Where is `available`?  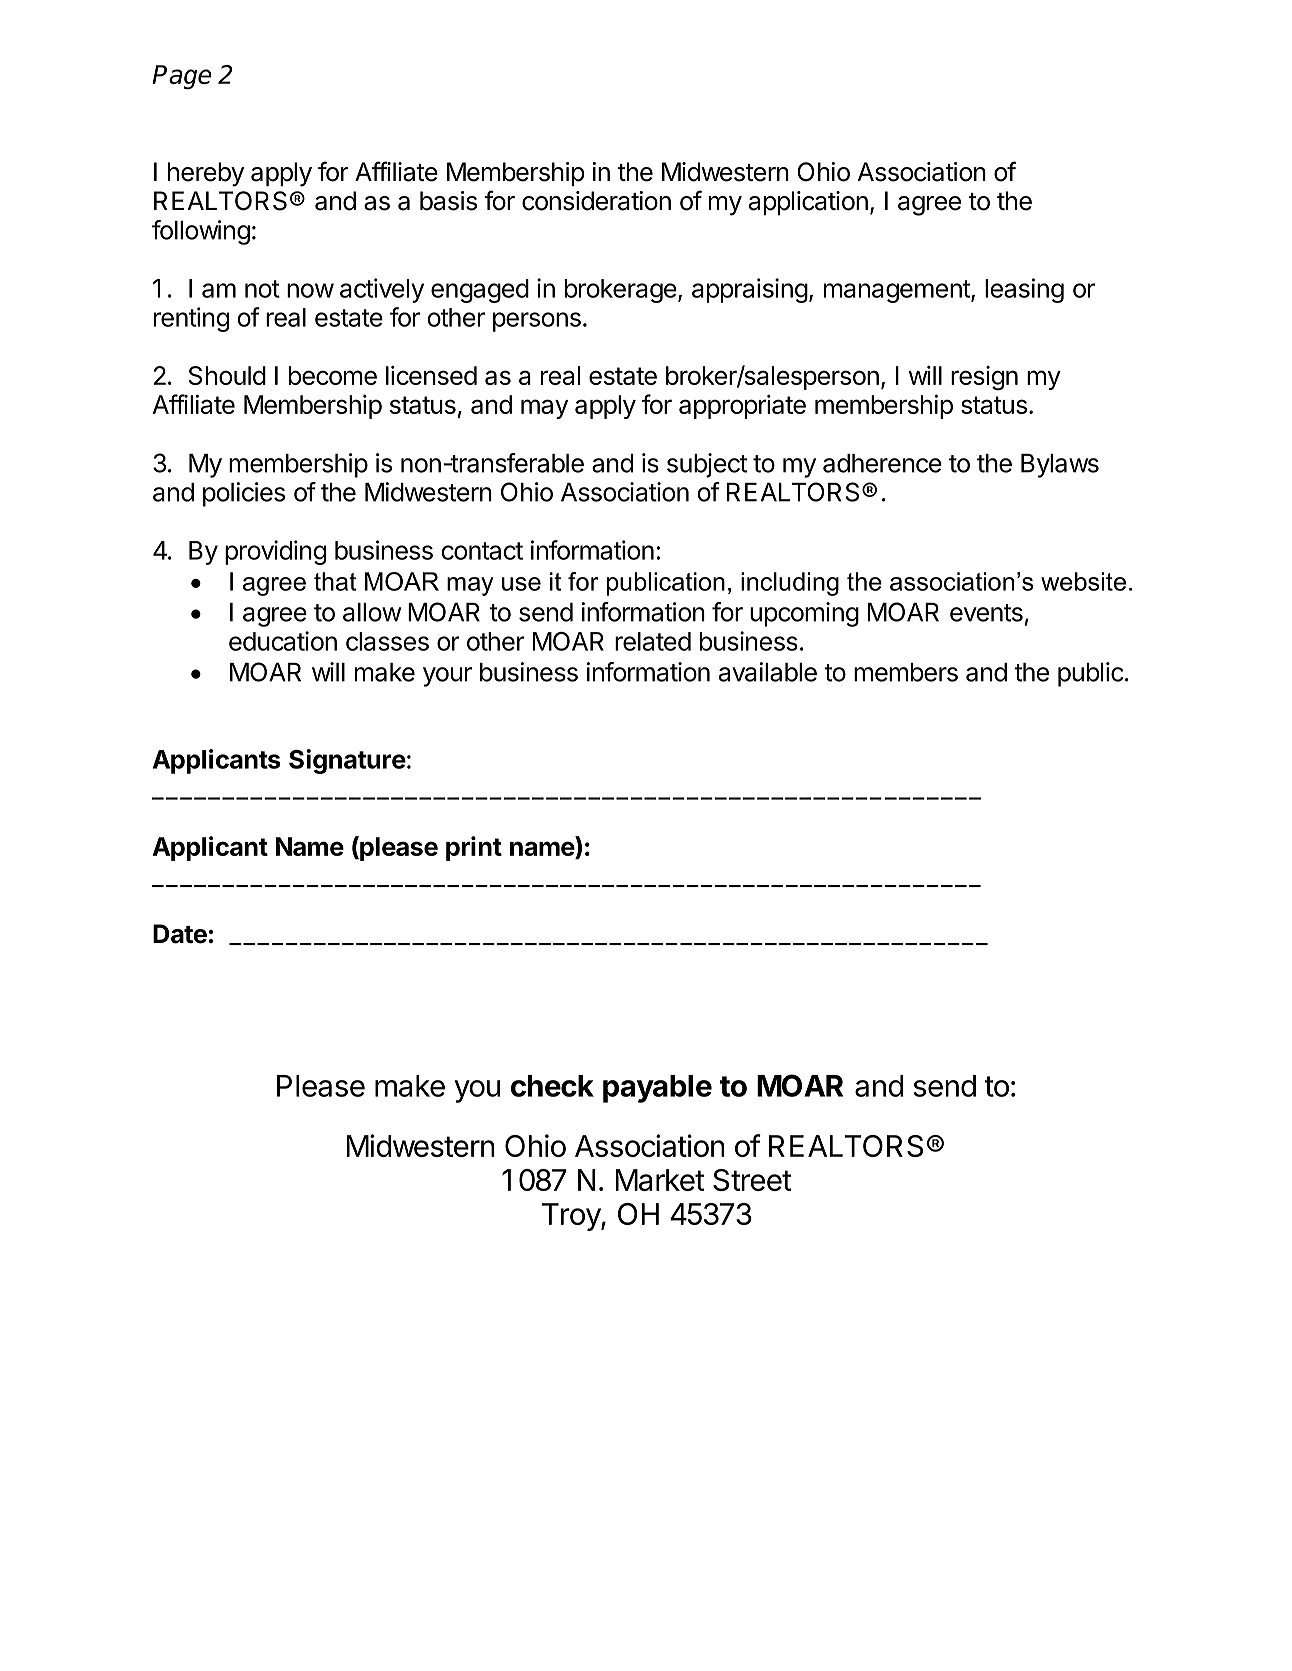 available is located at coordinates (768, 672).
